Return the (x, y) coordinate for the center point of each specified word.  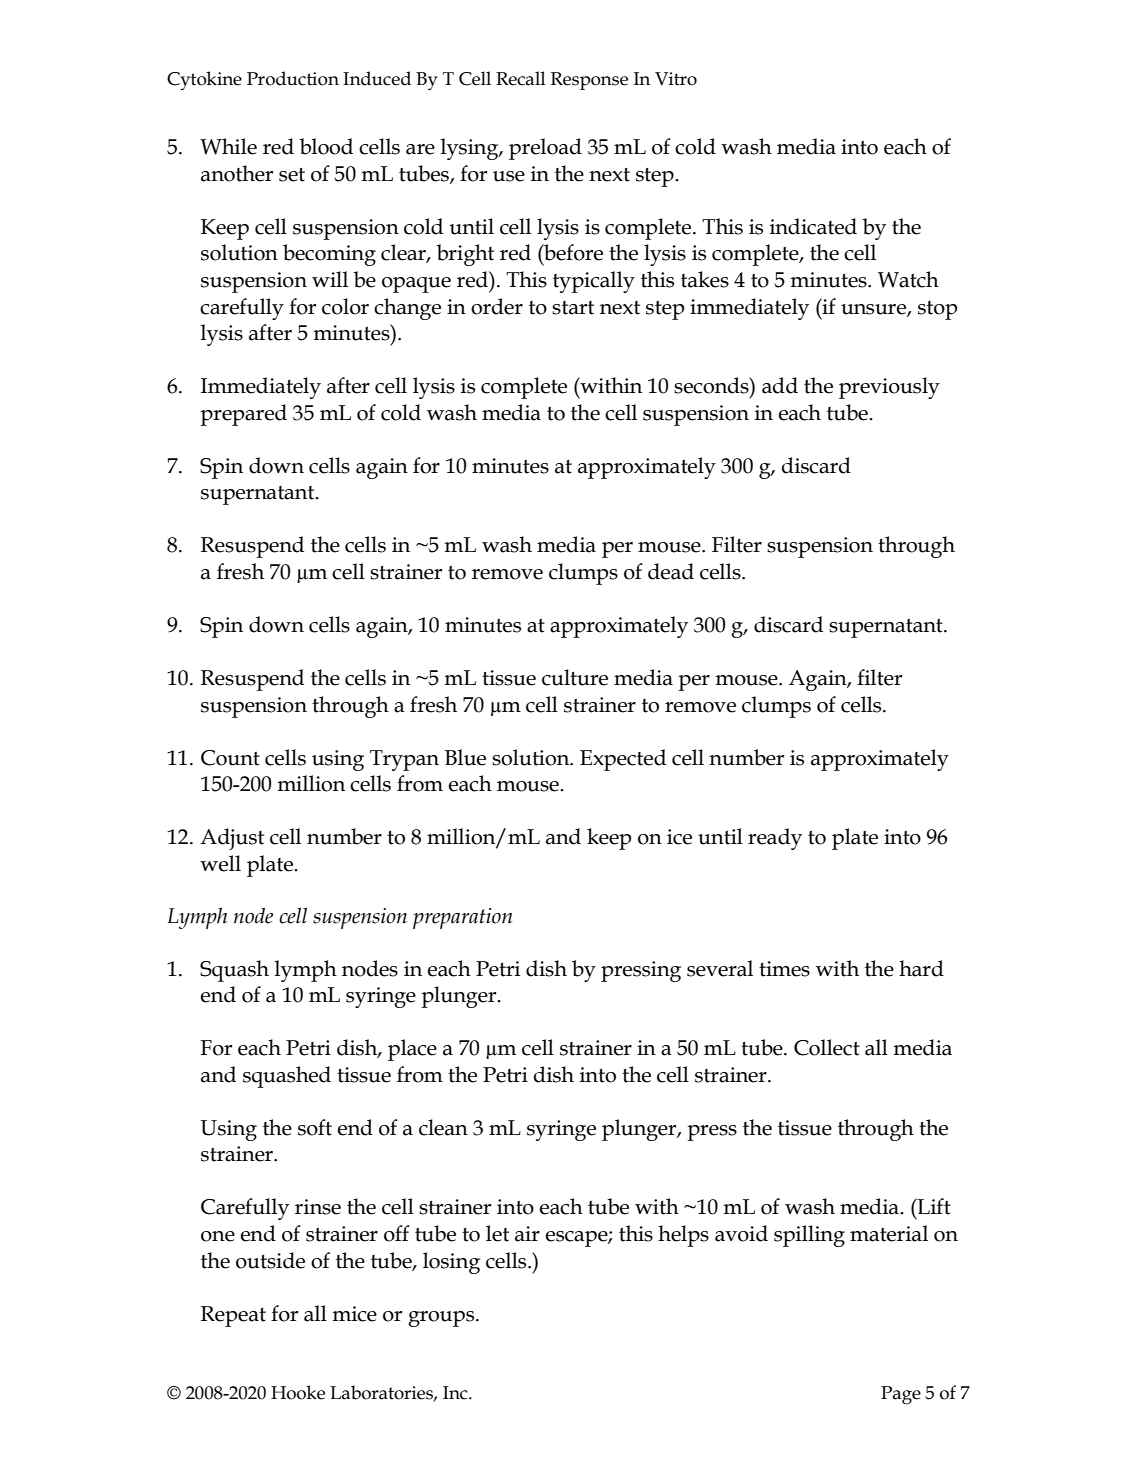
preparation (462, 918)
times (784, 969)
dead (671, 571)
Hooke (298, 1392)
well (220, 863)
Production (293, 78)
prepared (243, 415)
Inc (456, 1393)
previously (889, 388)
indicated (813, 226)
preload (545, 149)
